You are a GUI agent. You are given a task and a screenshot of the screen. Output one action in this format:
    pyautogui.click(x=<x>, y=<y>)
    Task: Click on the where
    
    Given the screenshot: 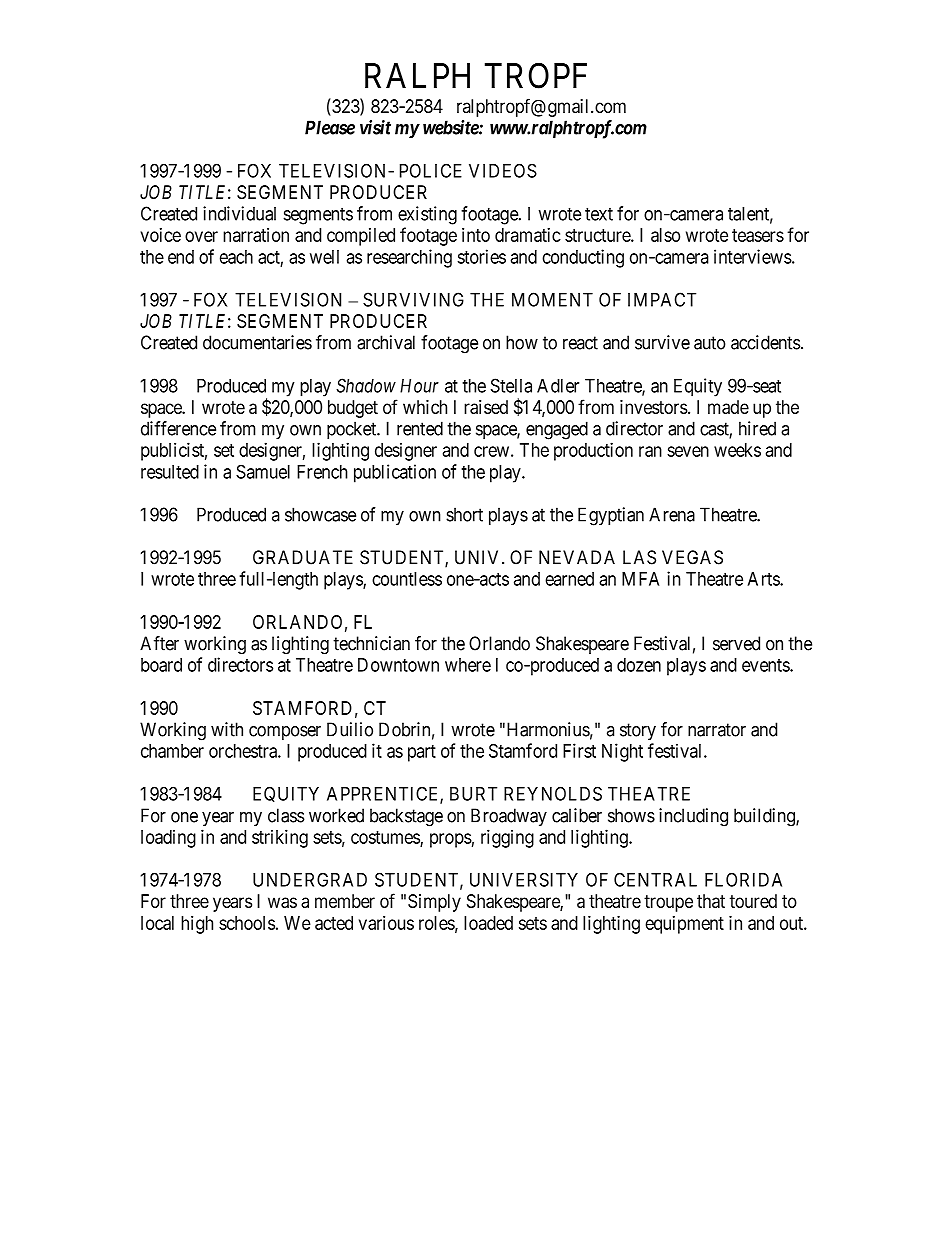 What is the action you would take?
    pyautogui.click(x=468, y=665)
